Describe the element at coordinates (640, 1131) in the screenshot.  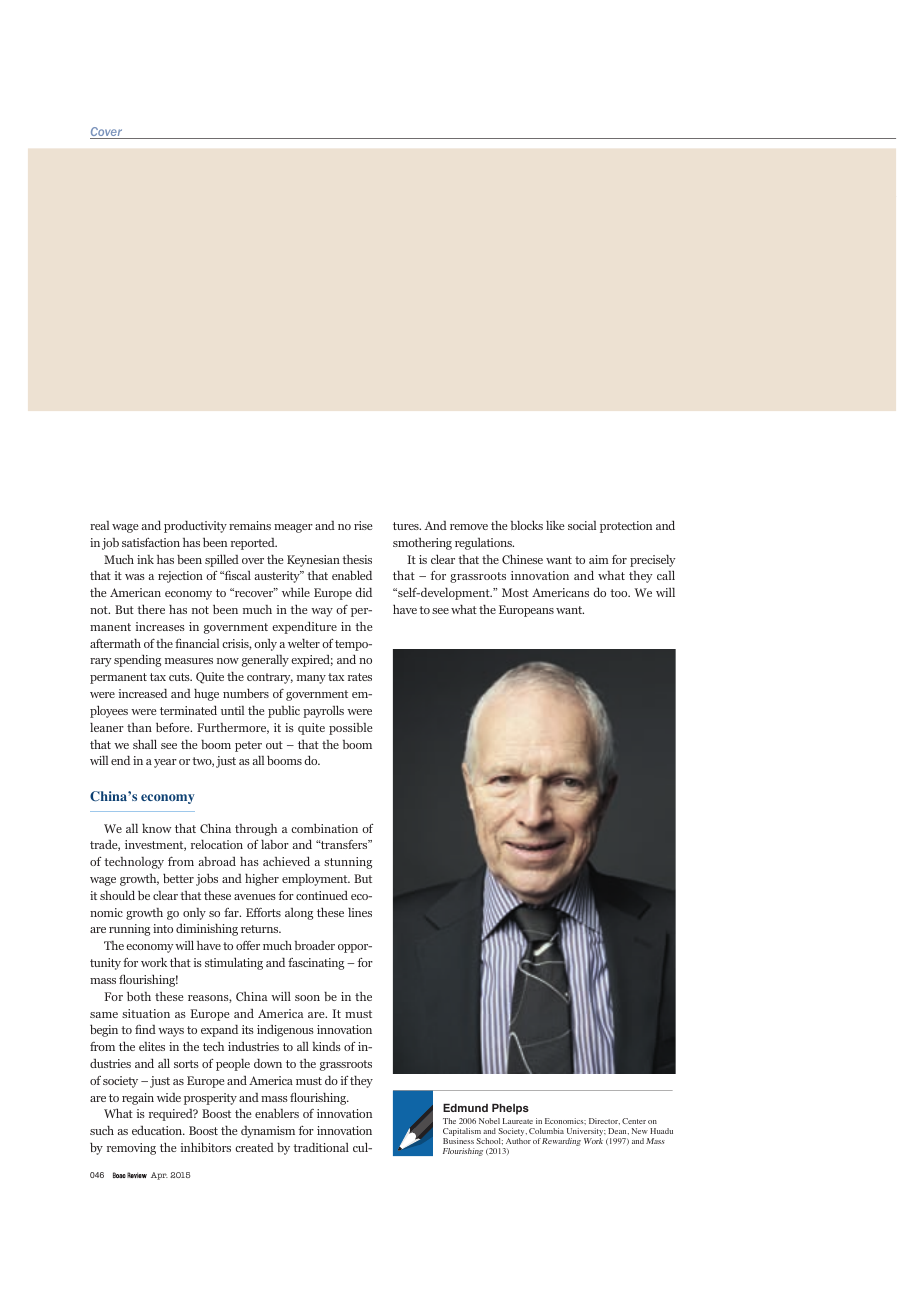
I see `New` at that location.
